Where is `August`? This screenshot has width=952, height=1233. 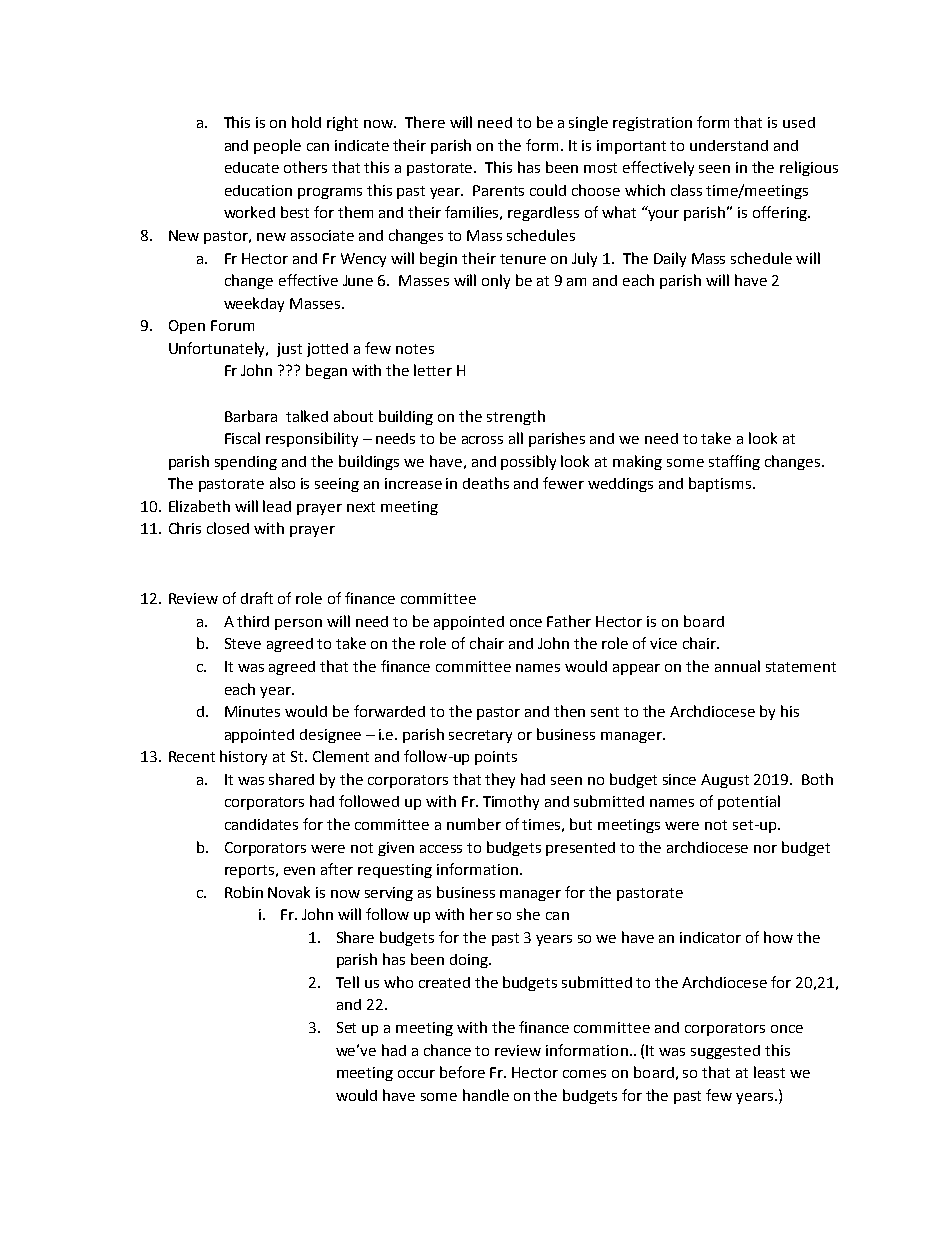 August is located at coordinates (725, 781).
